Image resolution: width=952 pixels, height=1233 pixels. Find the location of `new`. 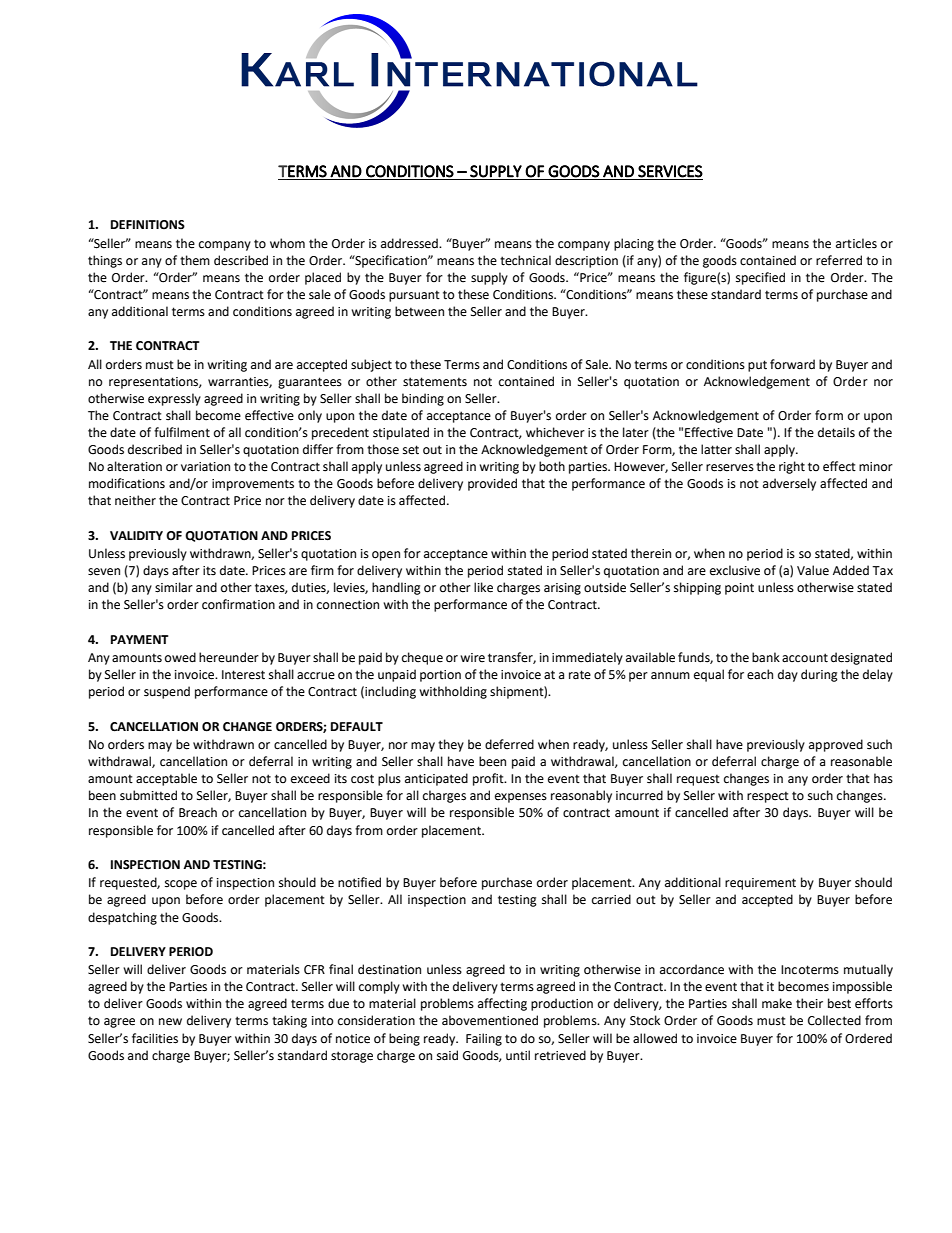

new is located at coordinates (170, 1022).
